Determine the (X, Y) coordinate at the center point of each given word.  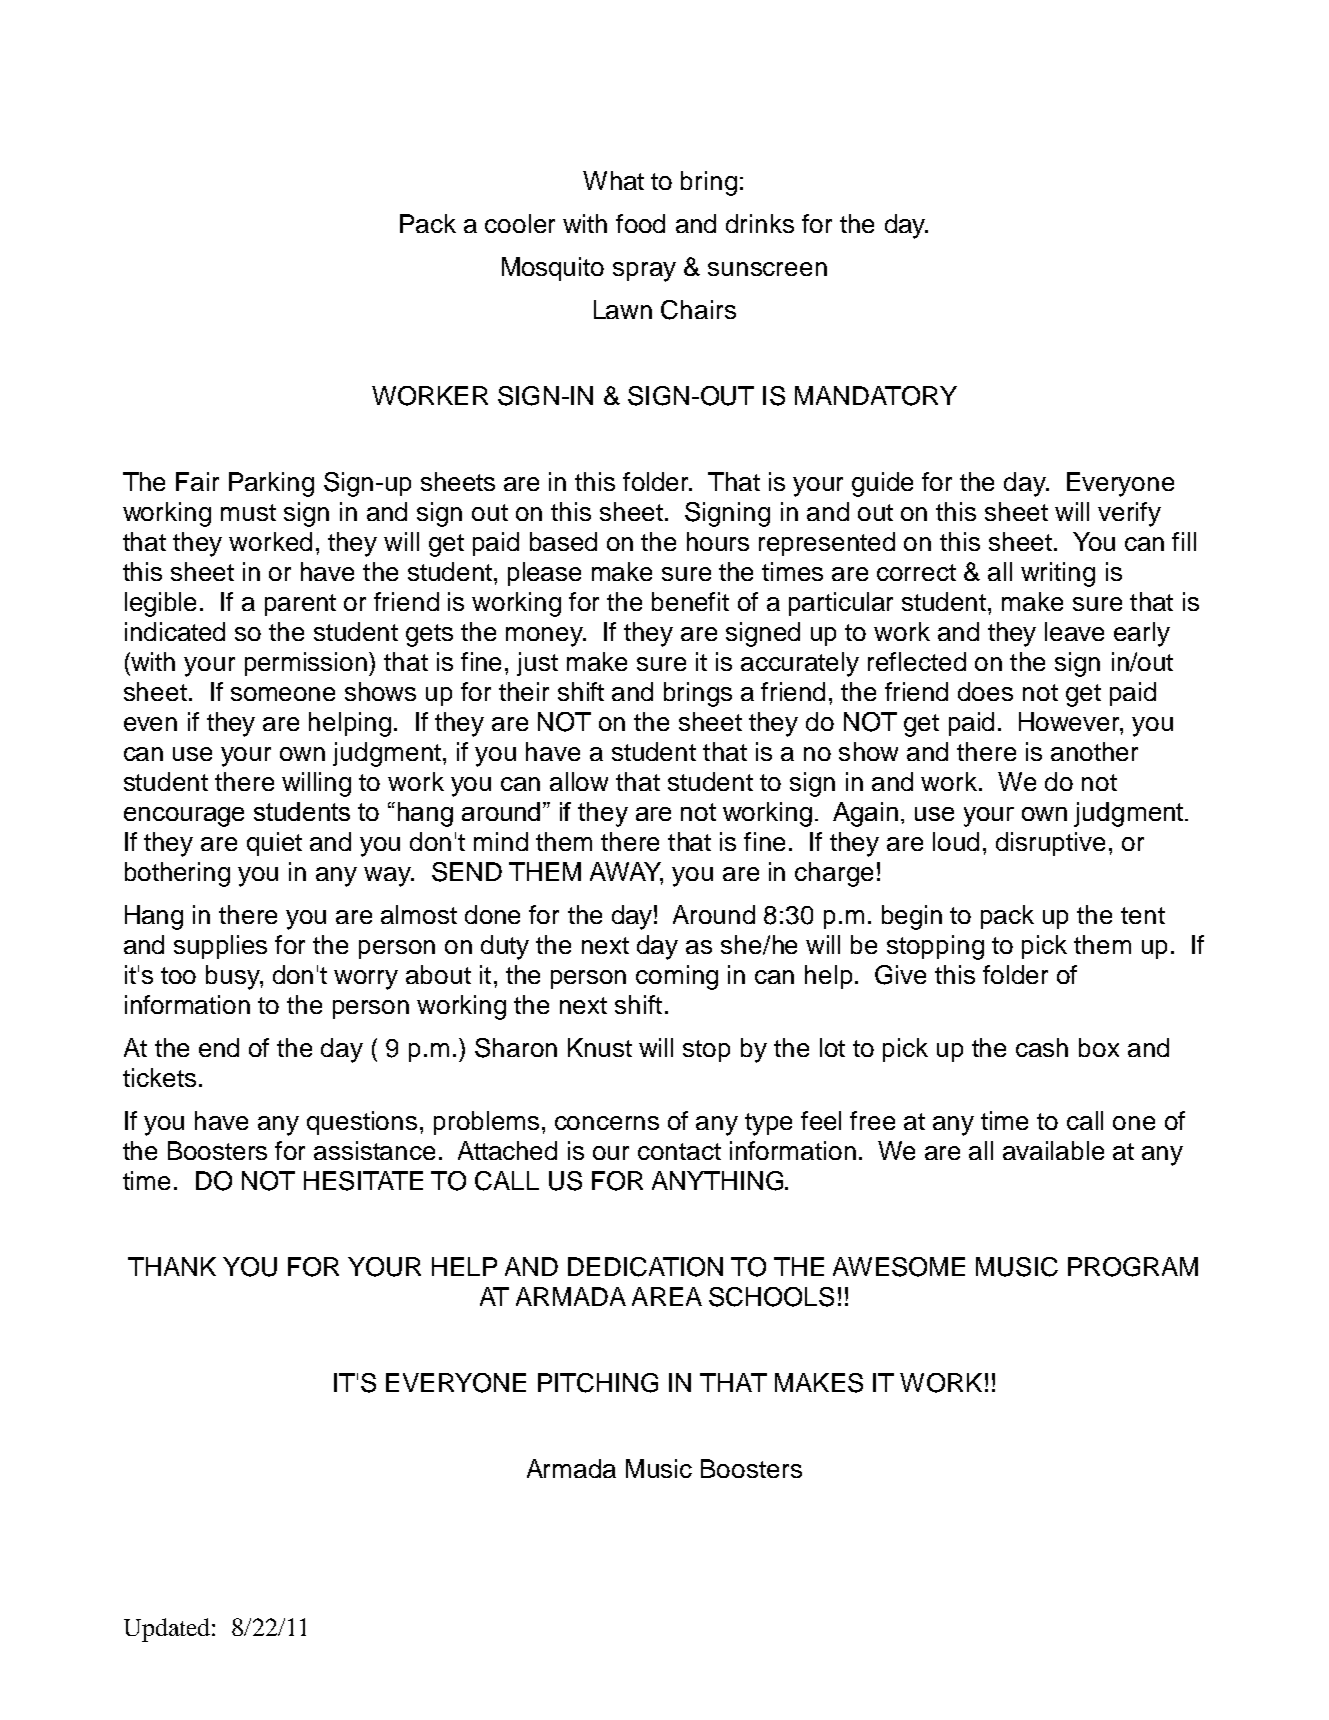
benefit (690, 601)
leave (1074, 631)
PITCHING (598, 1383)
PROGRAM (1133, 1267)
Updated (168, 1630)
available (1053, 1150)
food (640, 223)
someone (283, 694)
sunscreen (767, 269)
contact (679, 1151)
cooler (520, 223)
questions (362, 1123)
